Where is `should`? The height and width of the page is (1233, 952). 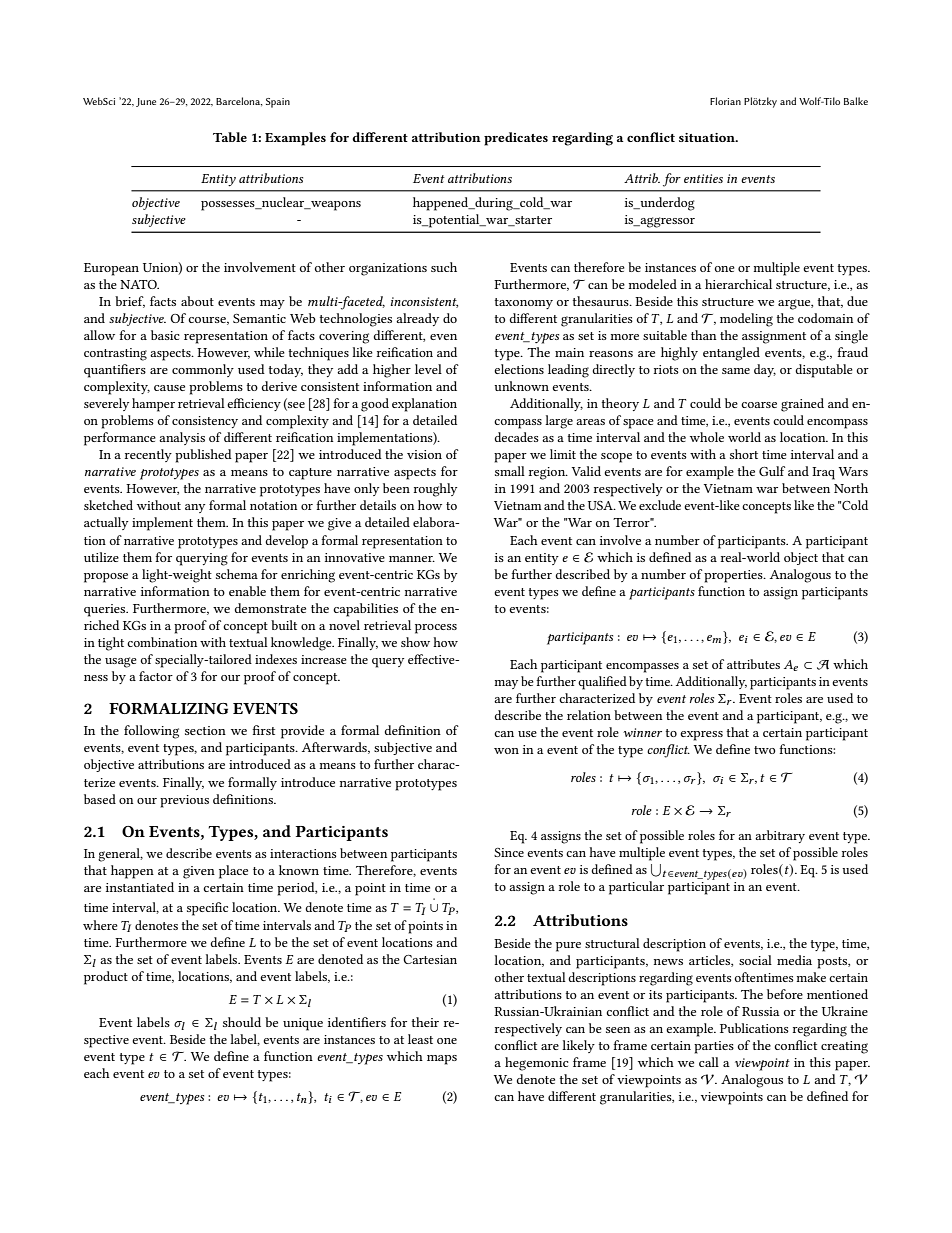
should is located at coordinates (242, 1022).
